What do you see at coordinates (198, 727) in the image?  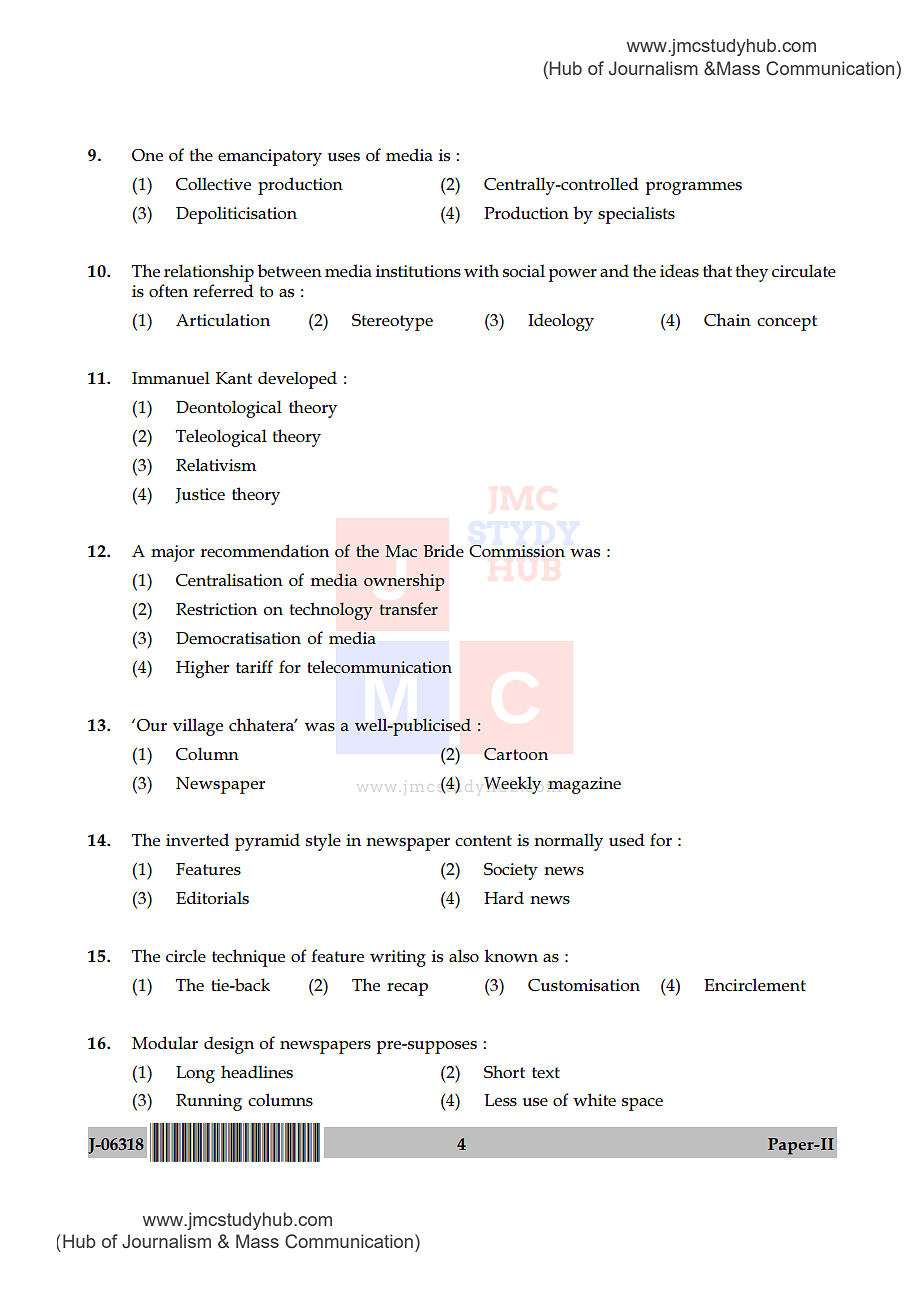 I see `village` at bounding box center [198, 727].
